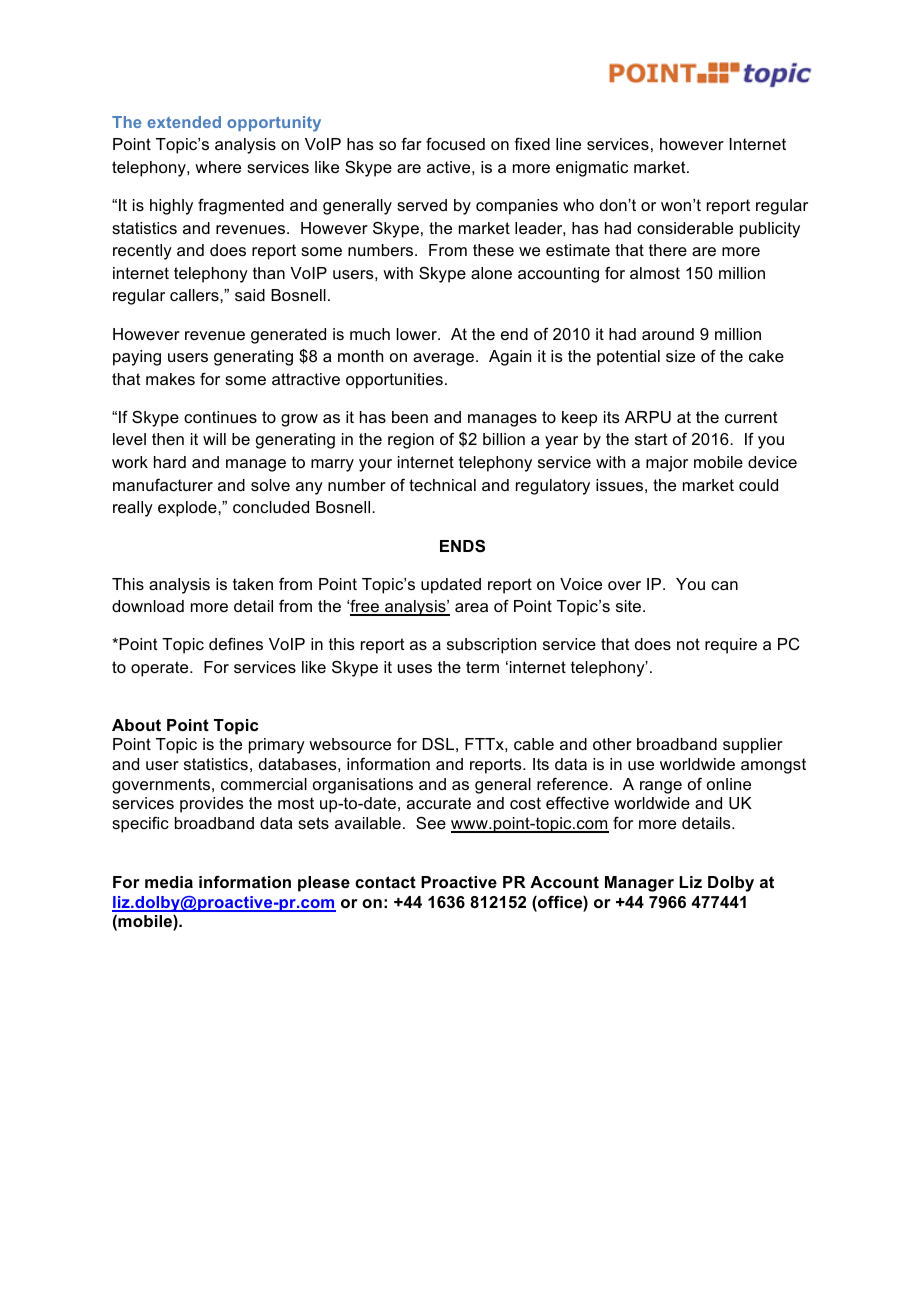 This document has width=924, height=1308. I want to click on See, so click(431, 823).
